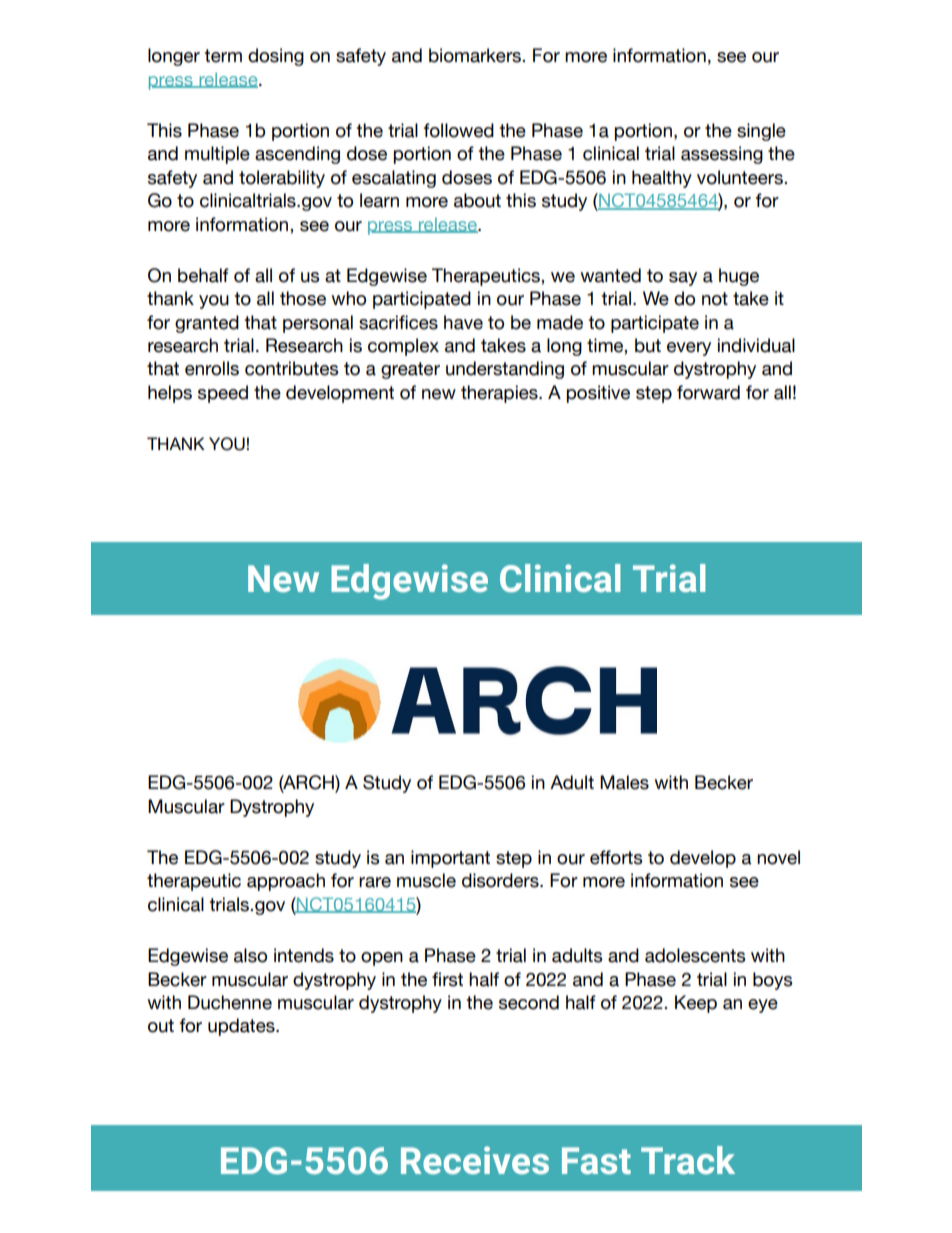 The image size is (952, 1233). What do you see at coordinates (450, 859) in the document?
I see `important` at bounding box center [450, 859].
